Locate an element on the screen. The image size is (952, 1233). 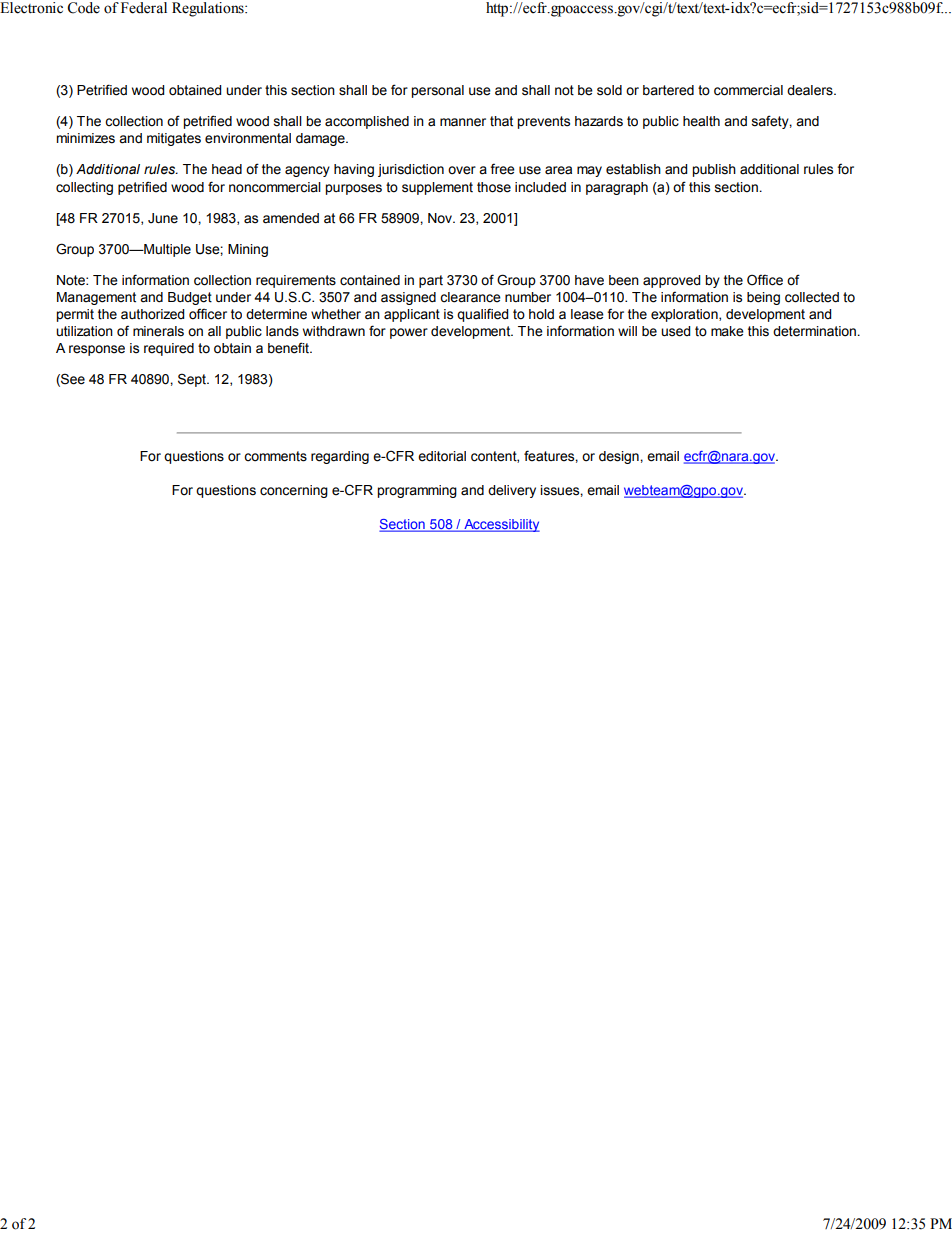
manner is located at coordinates (463, 122).
